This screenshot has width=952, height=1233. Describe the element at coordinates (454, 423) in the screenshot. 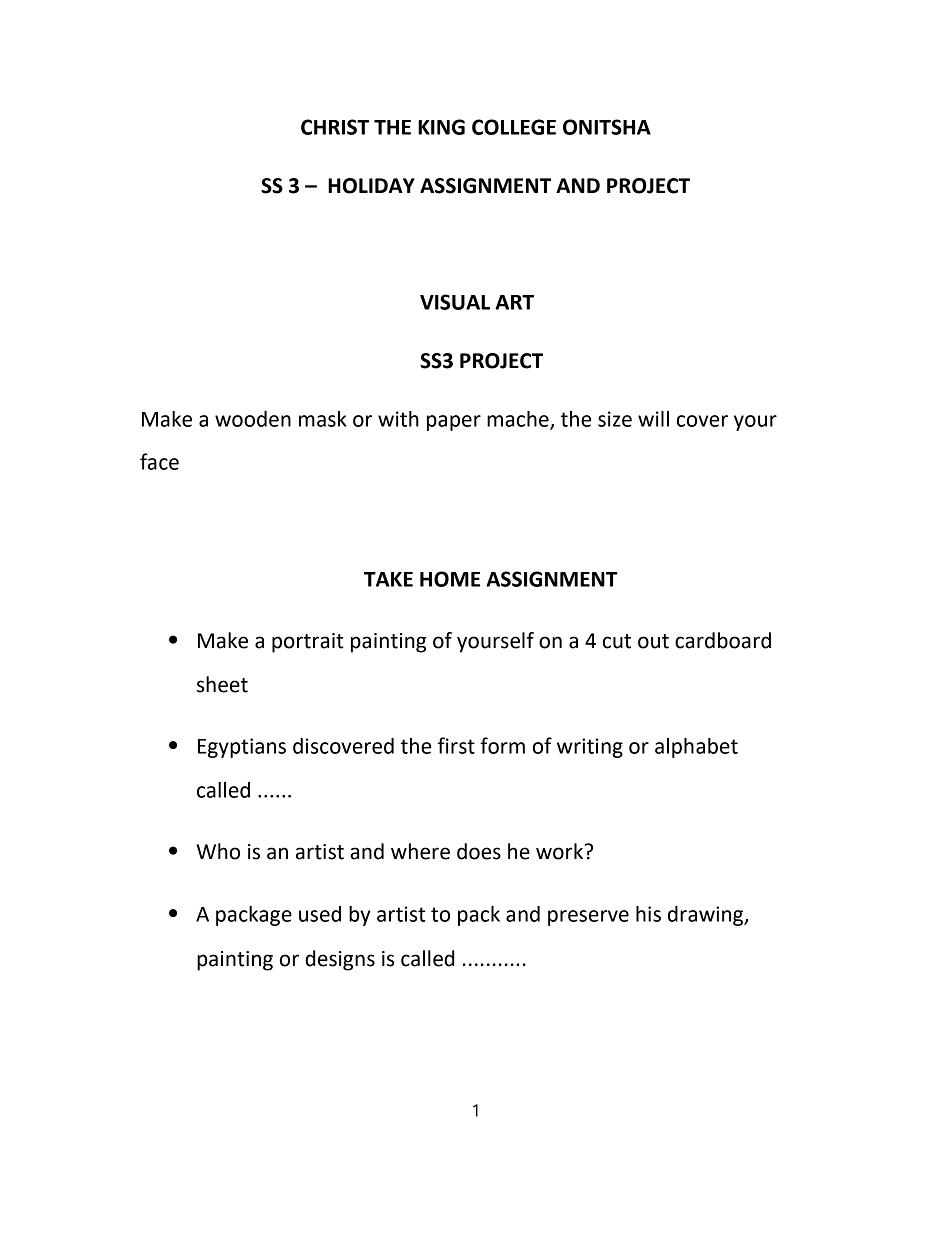

I see `paper` at that location.
